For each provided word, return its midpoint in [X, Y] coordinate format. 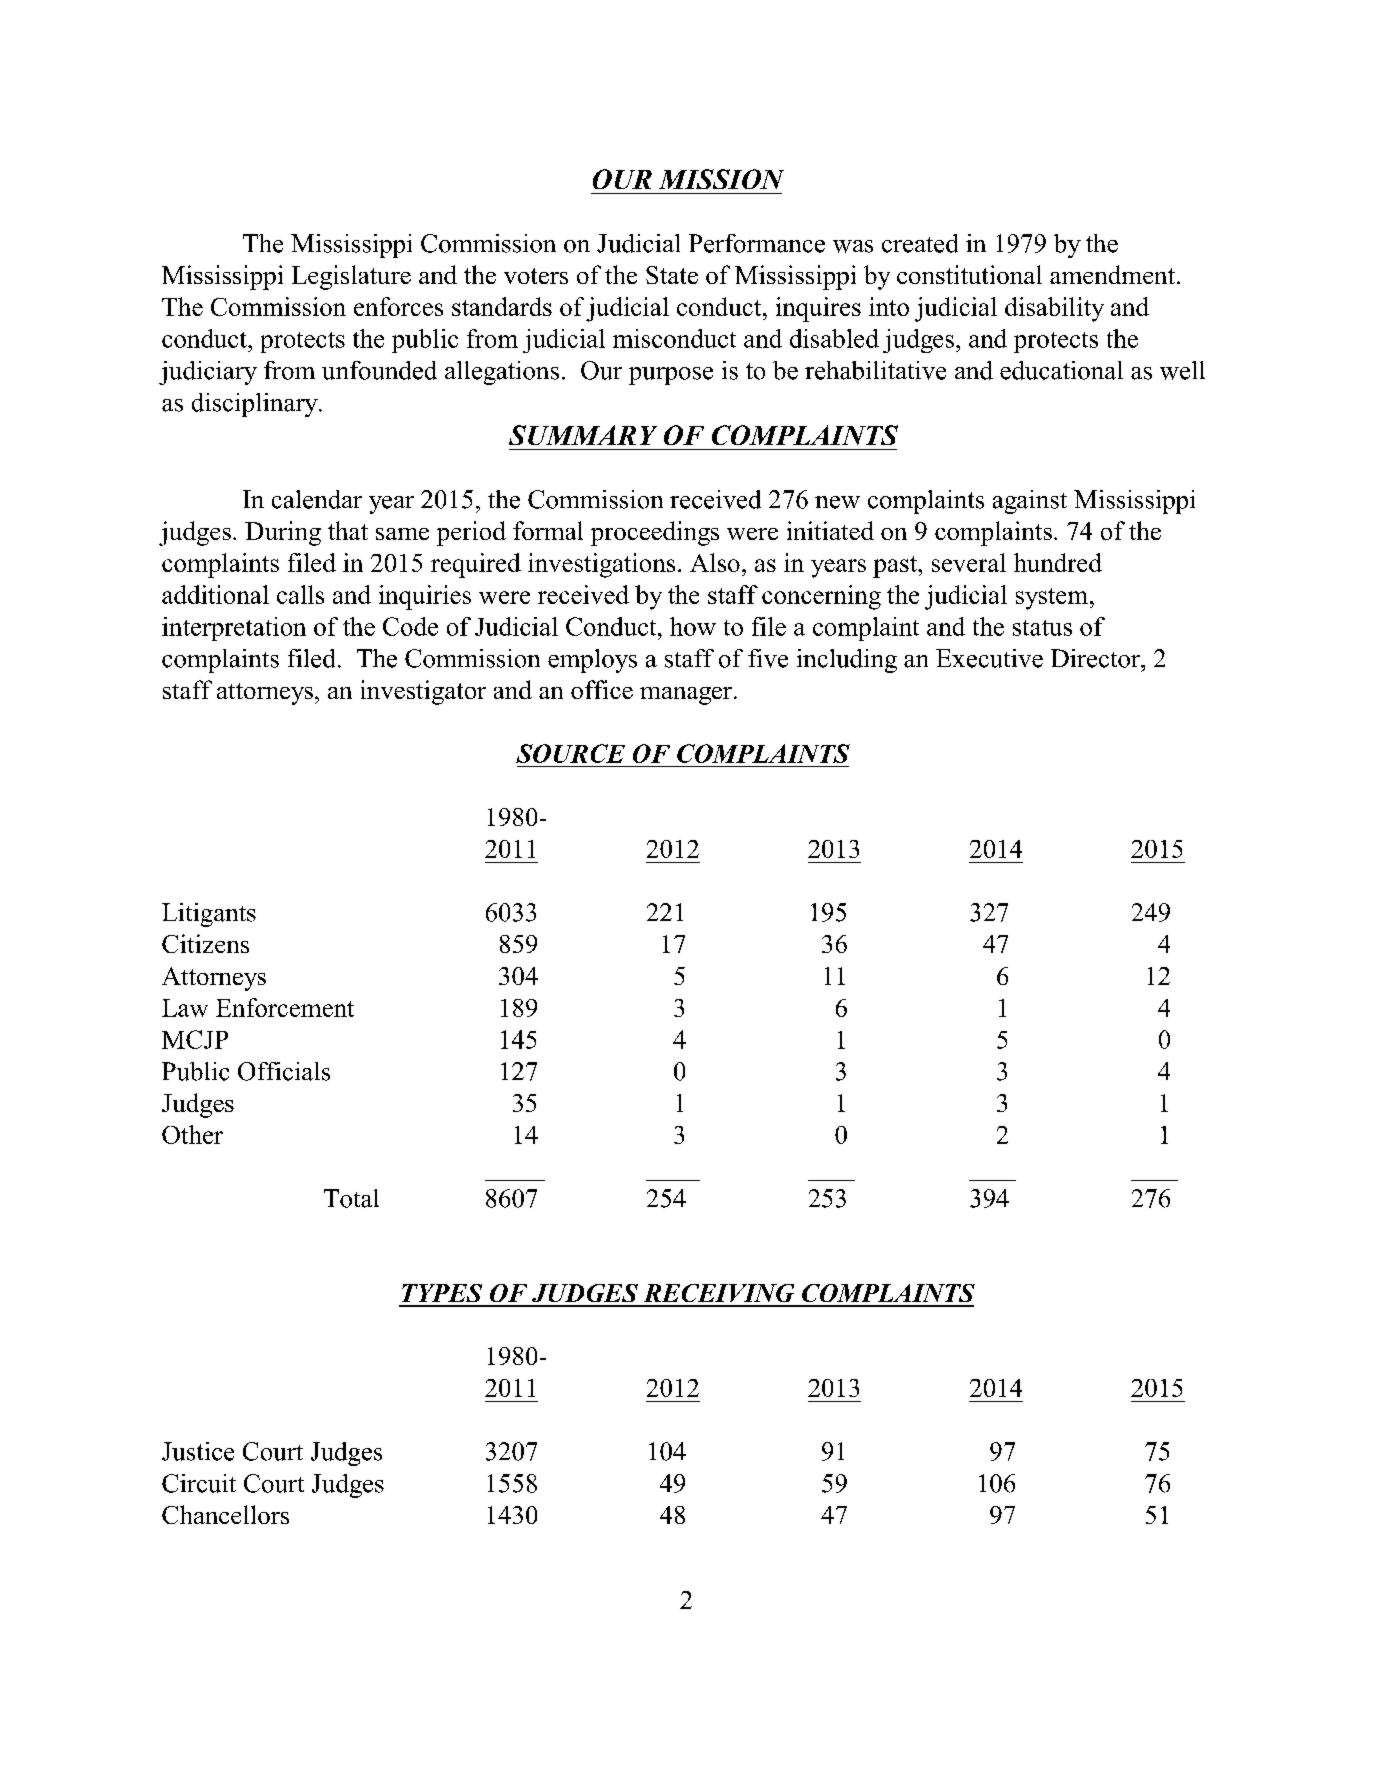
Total [351, 1198]
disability [1054, 309]
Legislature [351, 277]
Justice [198, 1451]
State [672, 275]
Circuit [199, 1483]
